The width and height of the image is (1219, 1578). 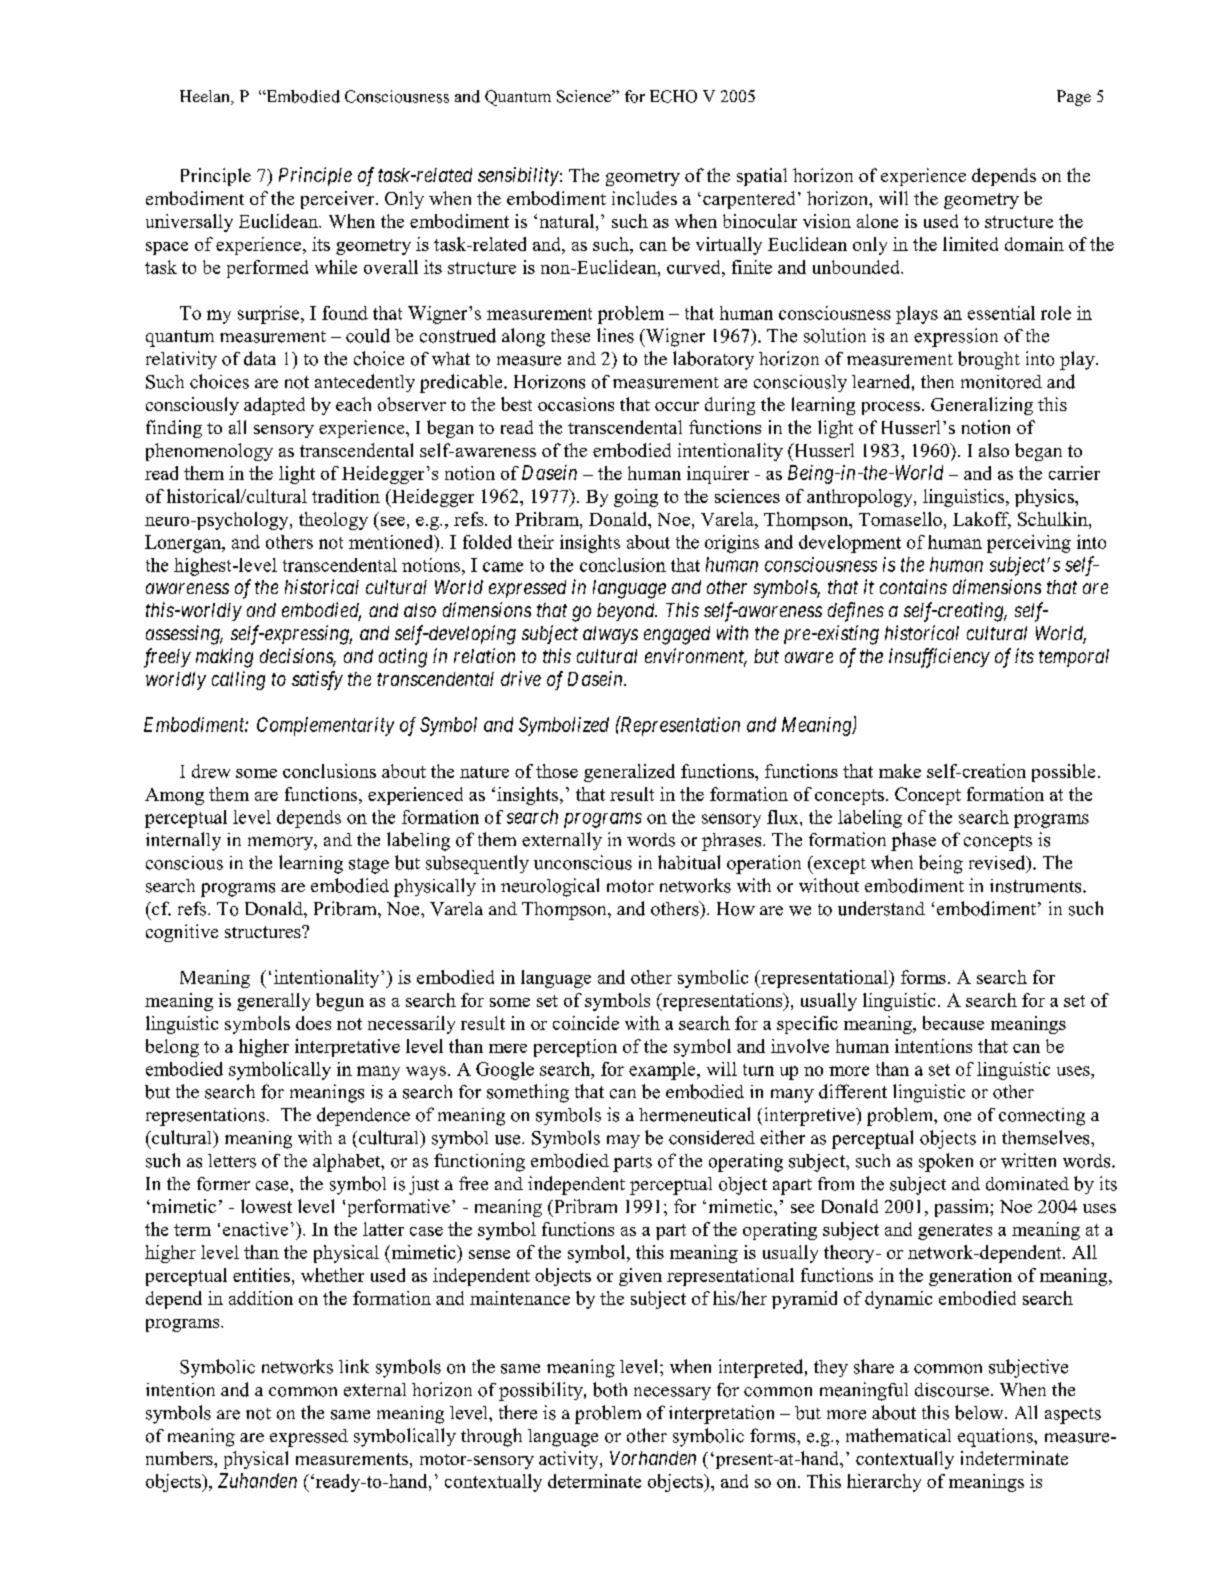 What do you see at coordinates (354, 1366) in the image?
I see `link` at bounding box center [354, 1366].
